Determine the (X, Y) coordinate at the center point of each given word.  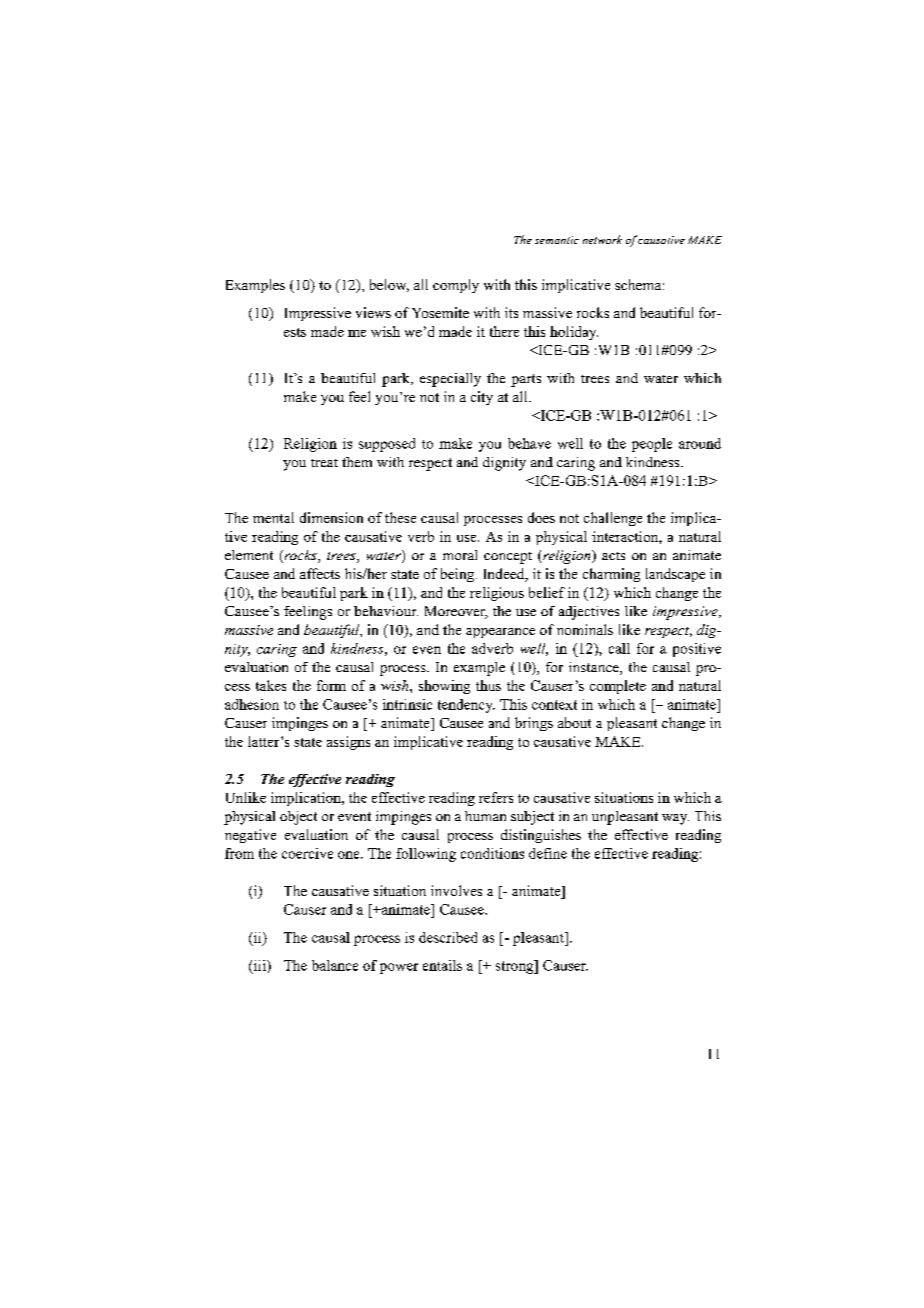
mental (273, 517)
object (298, 818)
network (602, 239)
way (675, 819)
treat (324, 463)
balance (335, 965)
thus (488, 685)
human (485, 816)
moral (460, 555)
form (331, 685)
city (482, 398)
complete (618, 687)
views (373, 312)
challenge (613, 519)
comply (456, 286)
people (652, 445)
